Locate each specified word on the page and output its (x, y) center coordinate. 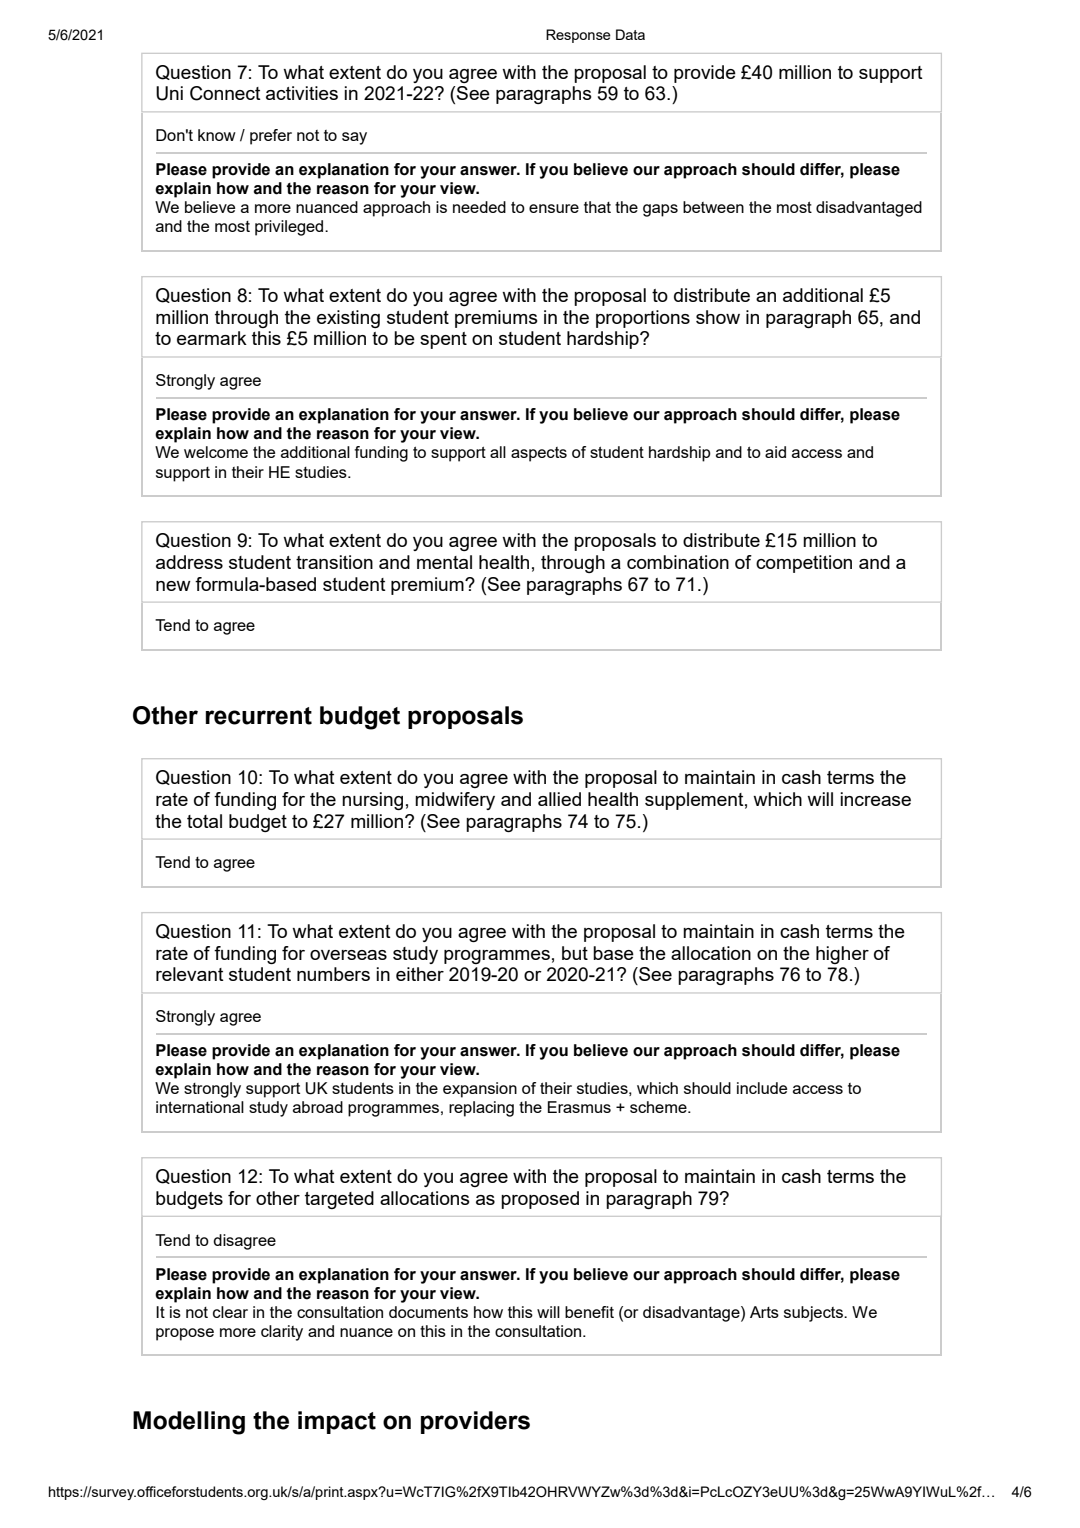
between (713, 207)
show (718, 317)
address (189, 562)
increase (875, 799)
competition (804, 564)
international (200, 1107)
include (762, 1088)
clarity (282, 1333)
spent (443, 340)
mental (444, 562)
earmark (212, 338)
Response (578, 36)
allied (559, 799)
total (204, 821)
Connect (225, 93)
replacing (481, 1109)
